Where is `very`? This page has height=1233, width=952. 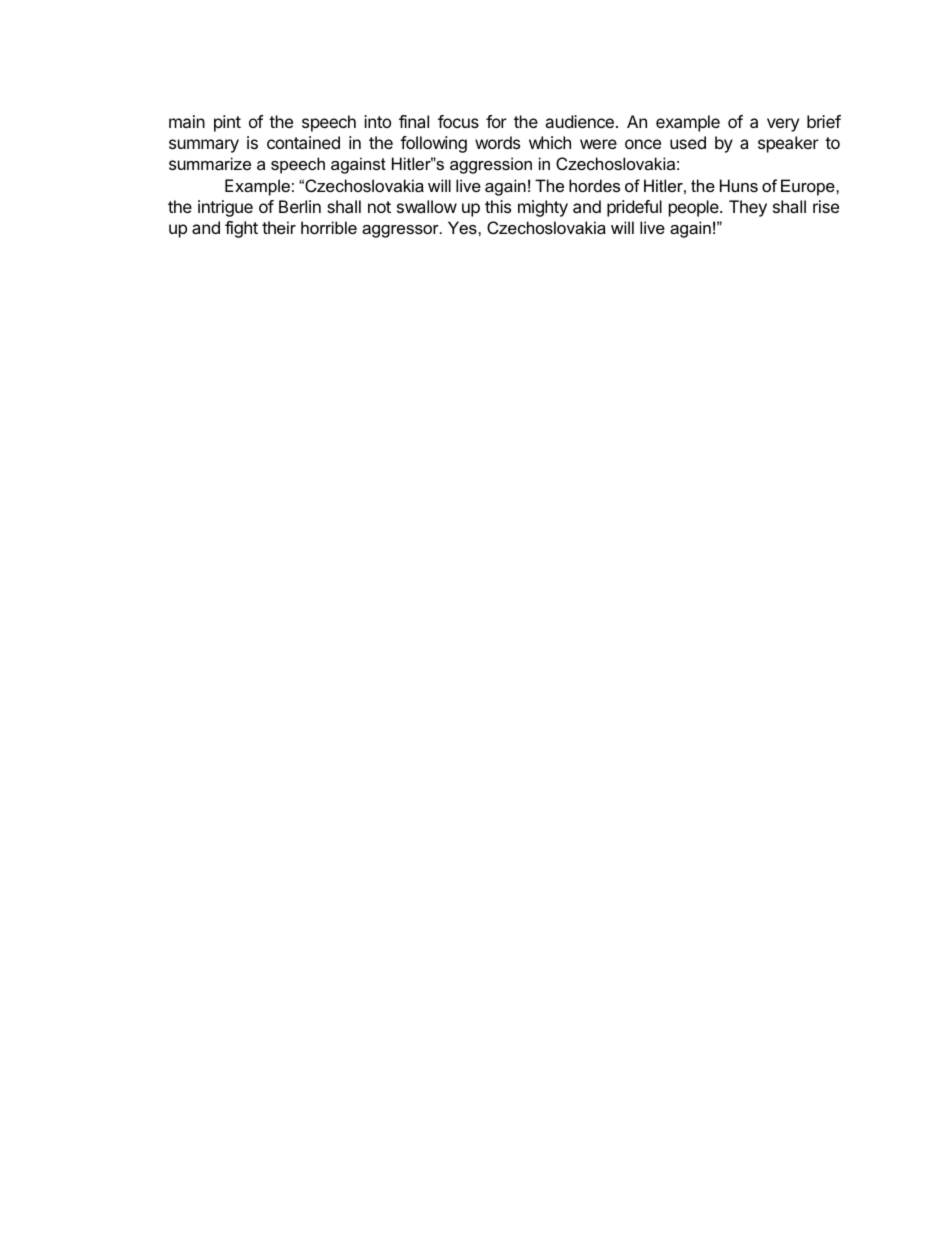 very is located at coordinates (783, 125).
